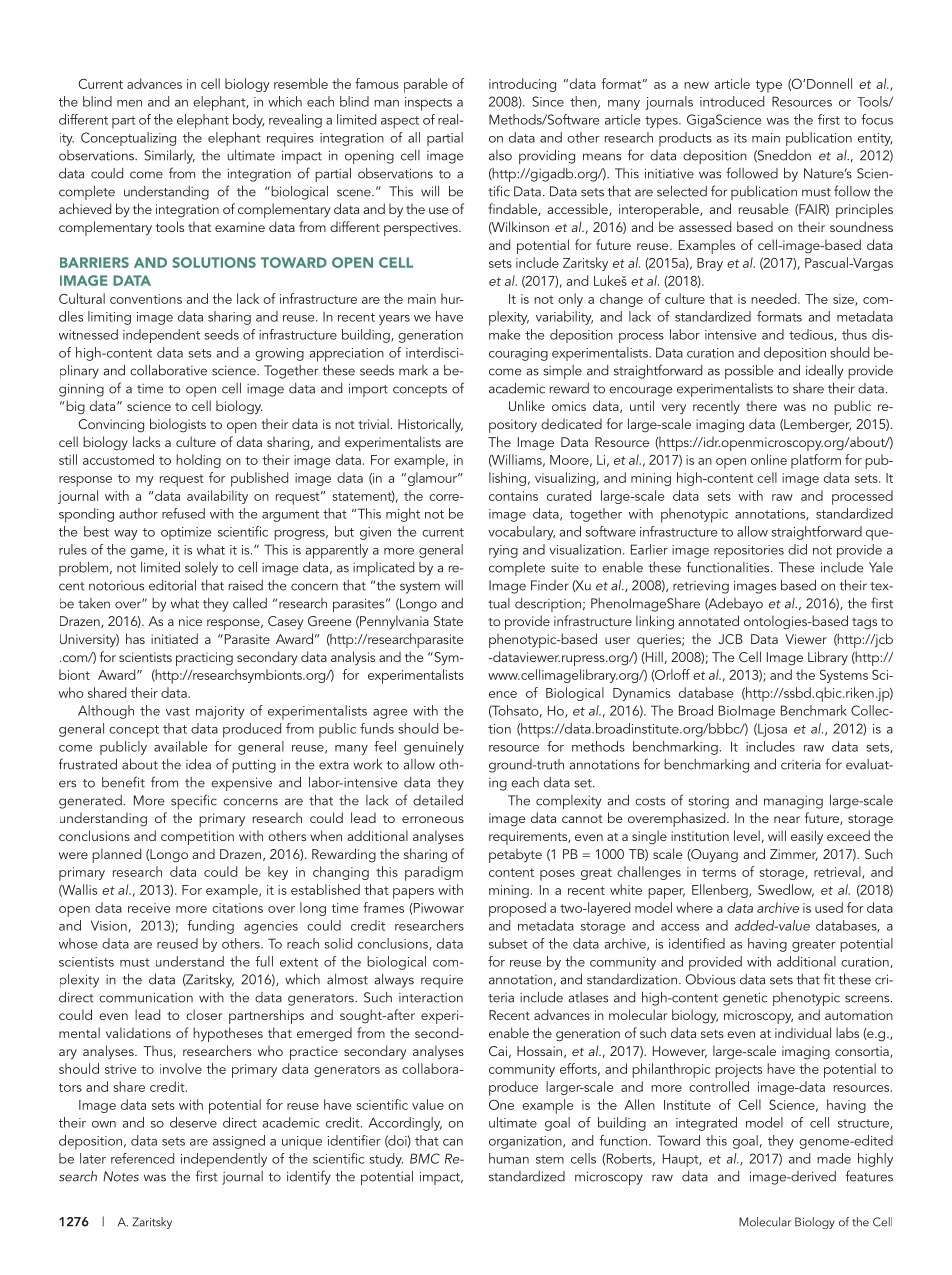 The image size is (952, 1275). Describe the element at coordinates (769, 459) in the document. I see `online` at that location.
